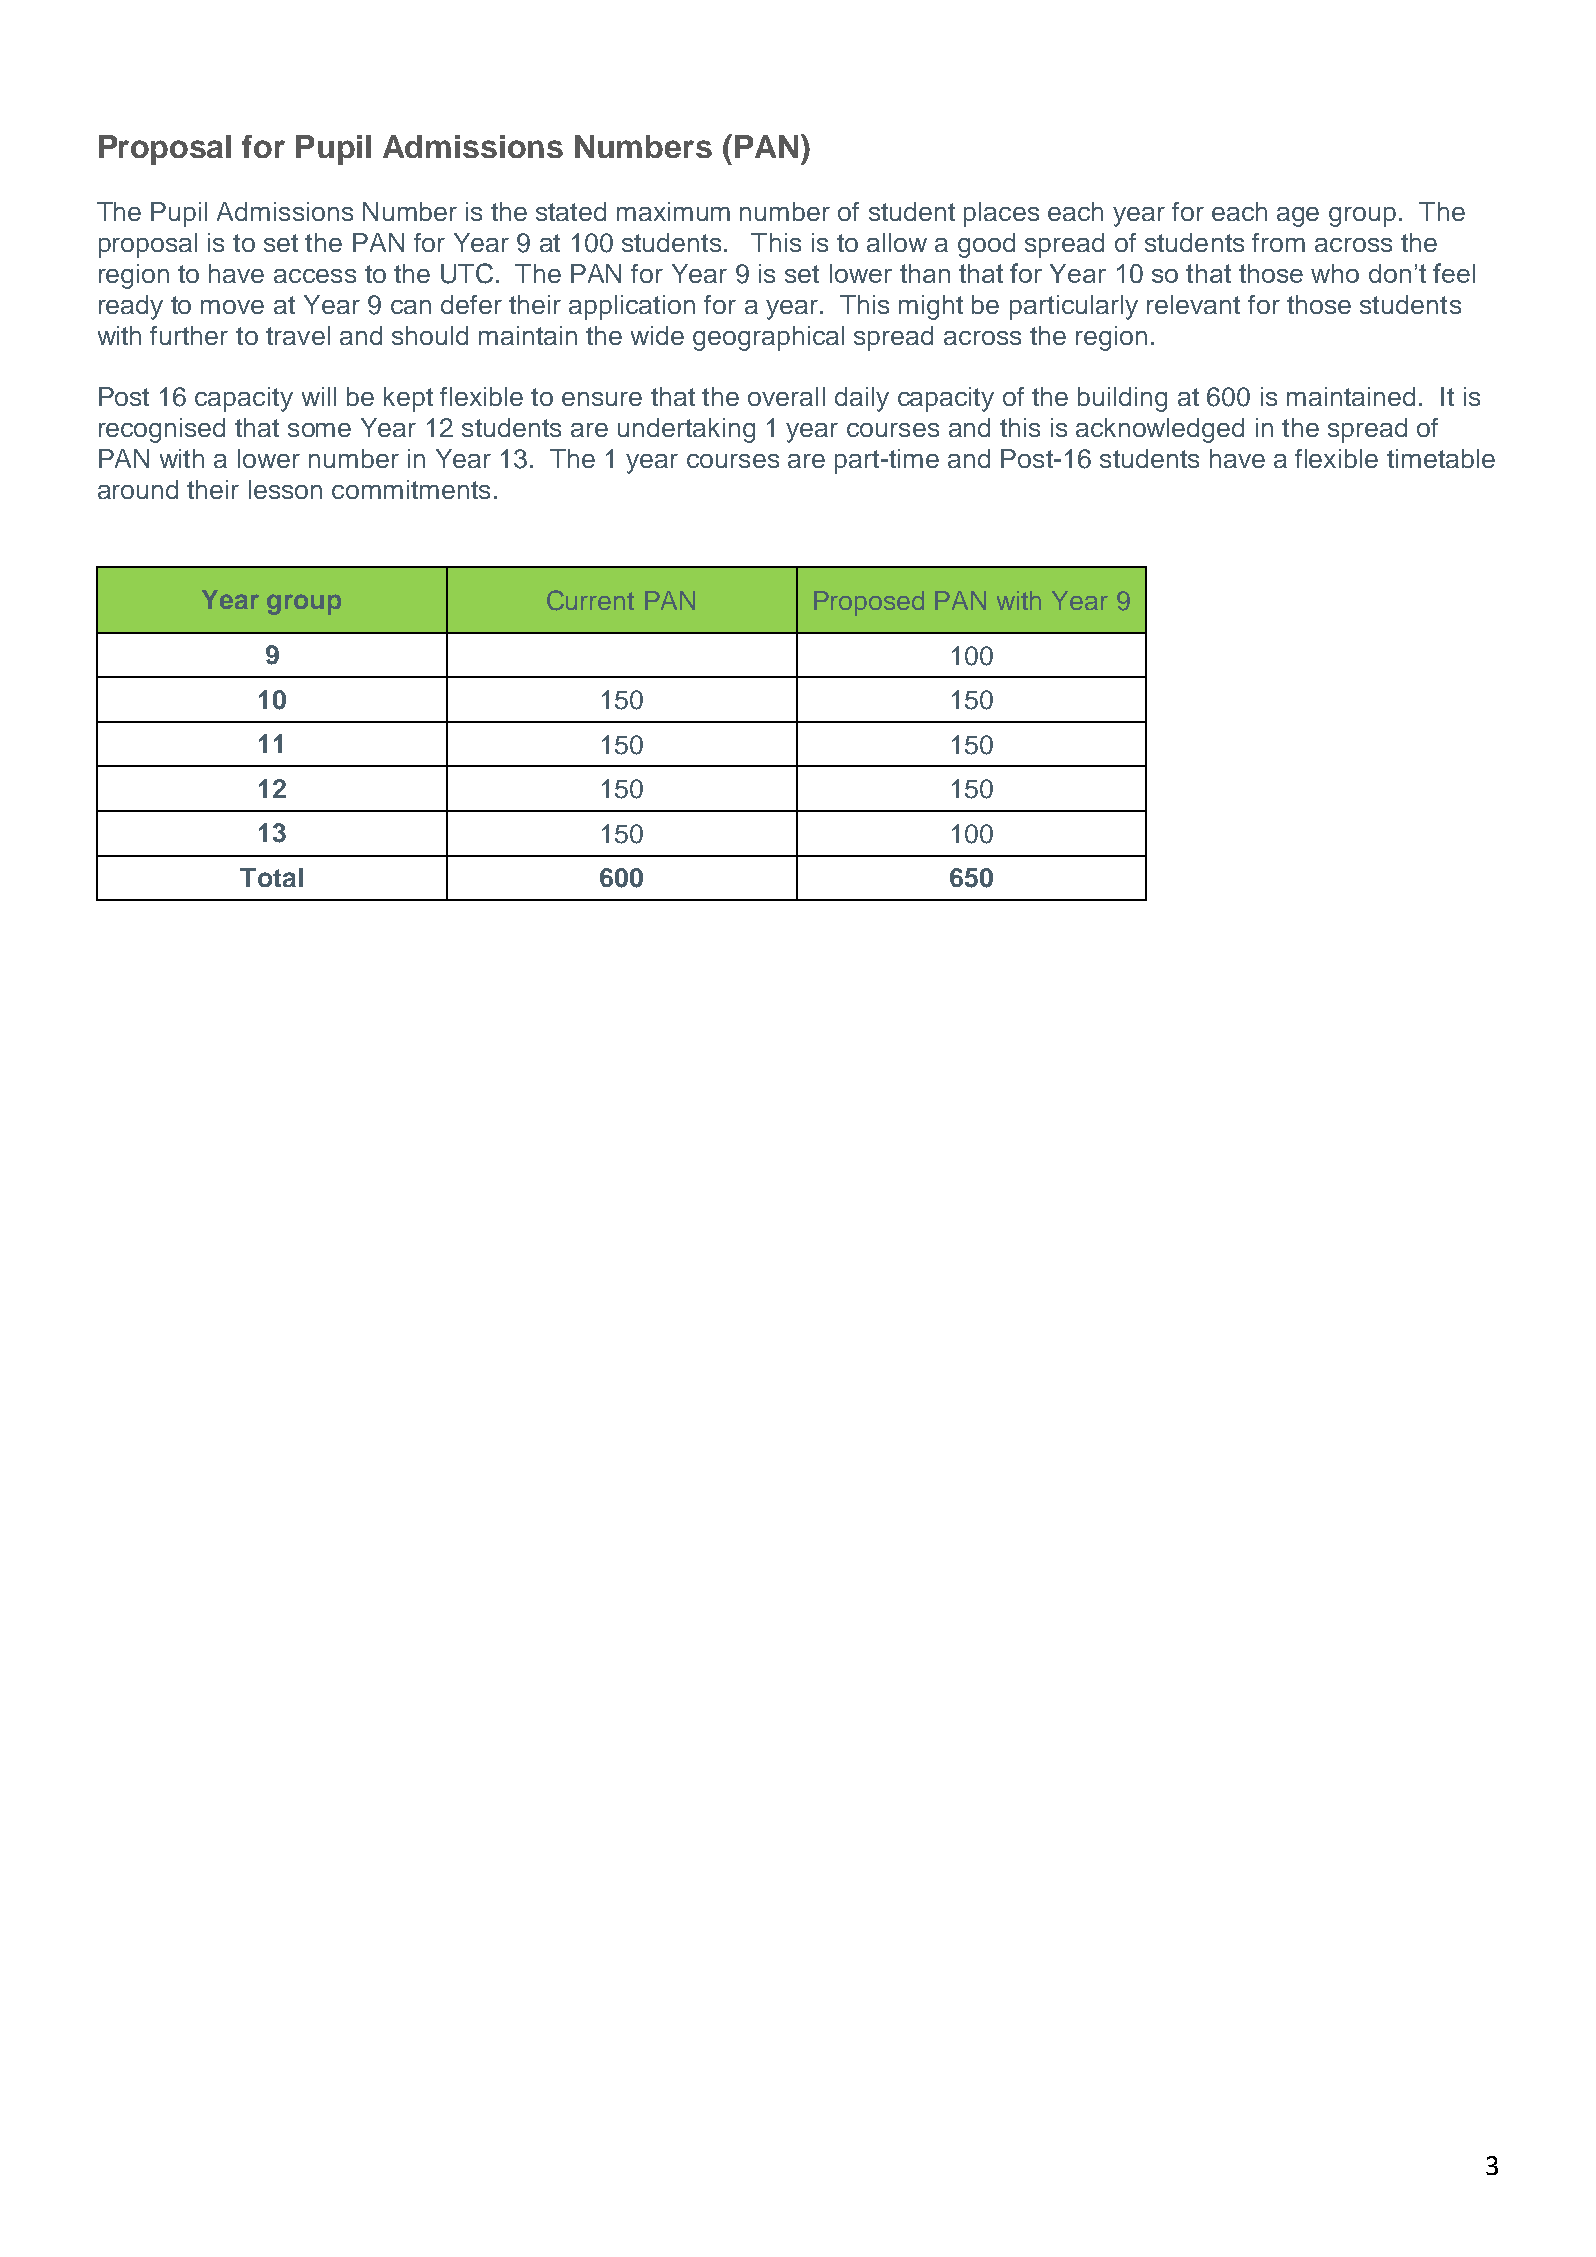  I want to click on from, so click(1278, 242).
